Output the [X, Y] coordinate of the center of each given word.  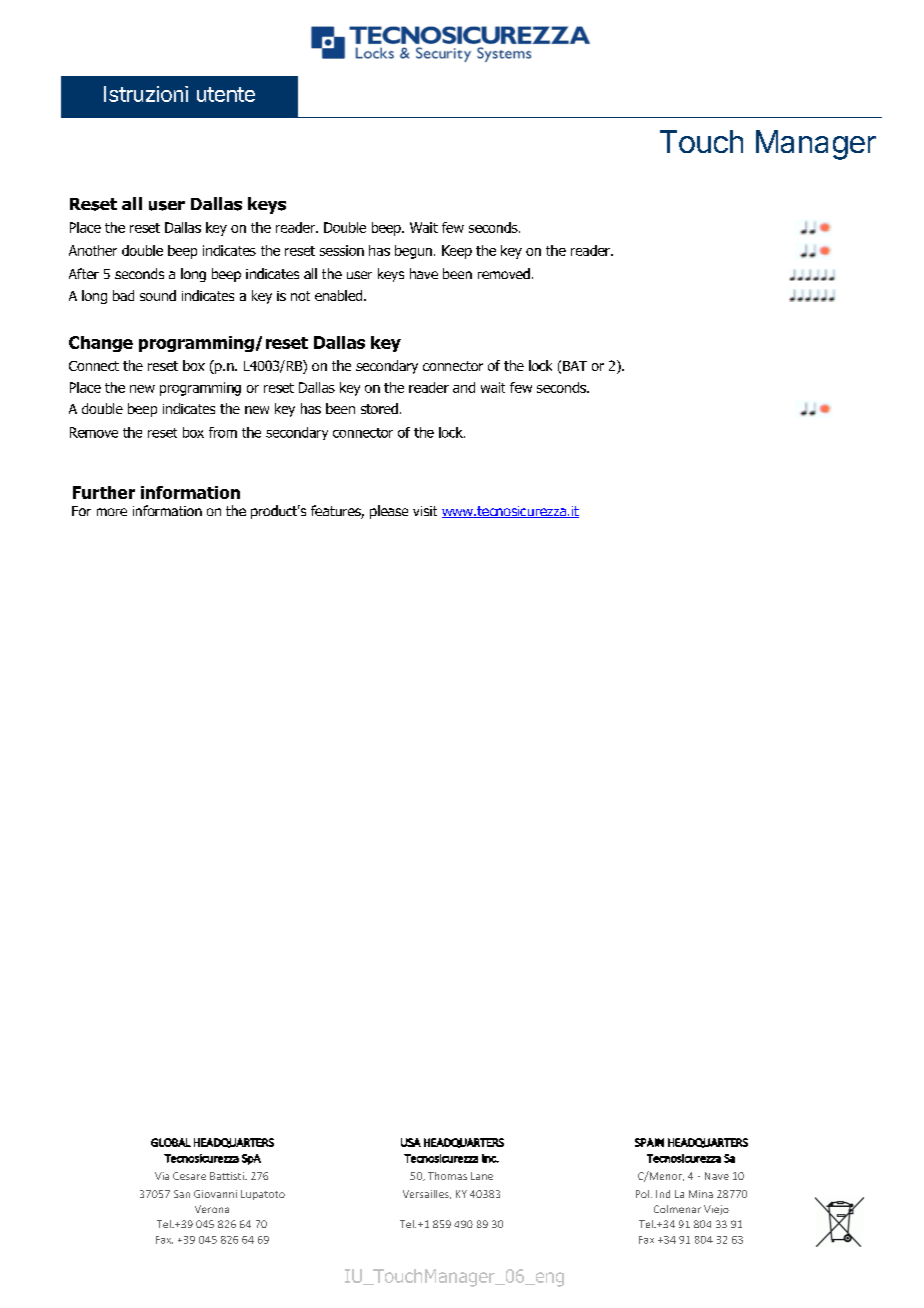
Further [104, 492]
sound [158, 295]
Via [162, 1176]
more [112, 512]
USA [411, 1142]
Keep [457, 252]
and [464, 387]
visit [425, 511]
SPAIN [649, 1142]
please [389, 512]
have [424, 273]
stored [379, 408]
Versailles [427, 1194]
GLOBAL [171, 1142]
